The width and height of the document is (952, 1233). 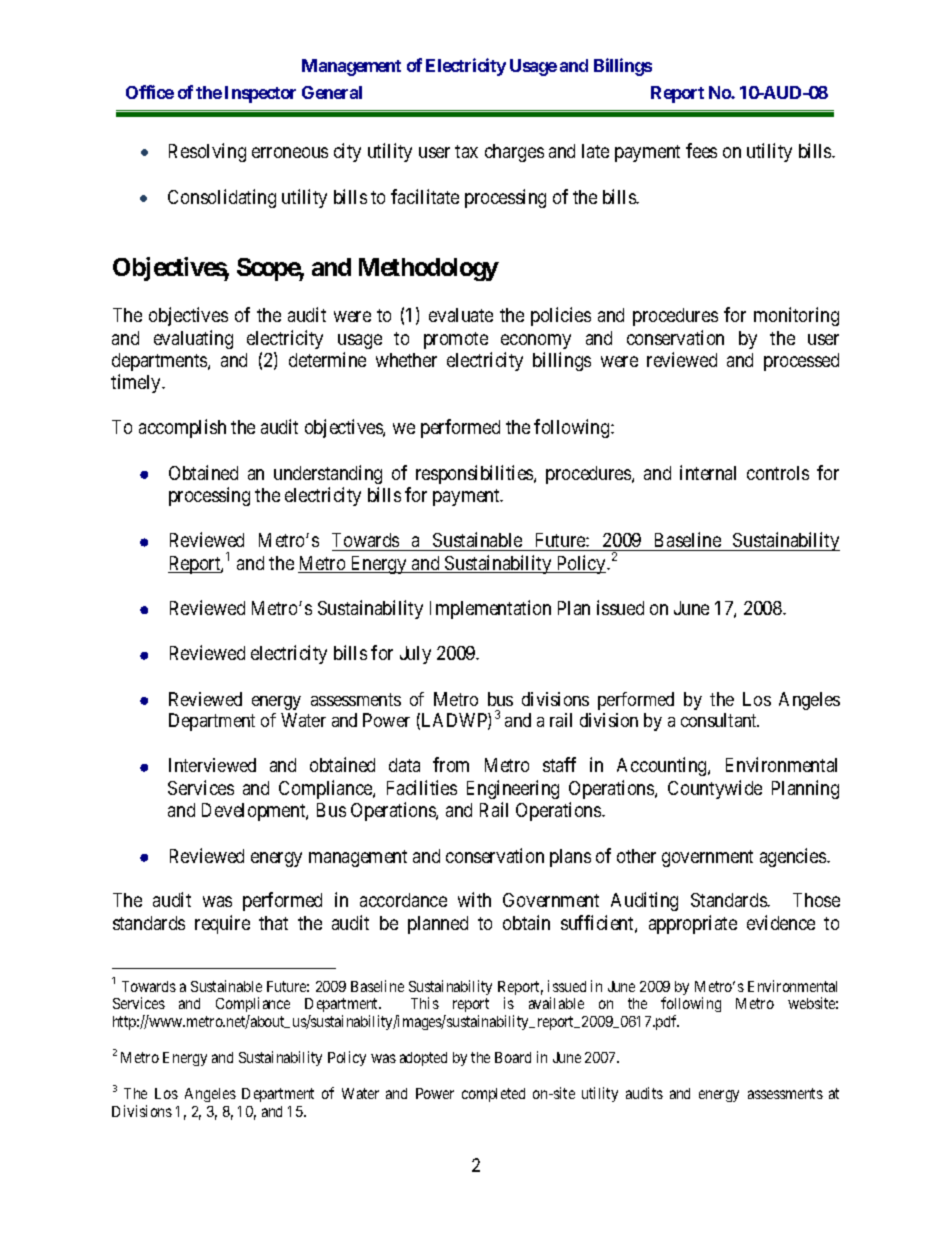 What do you see at coordinates (794, 857) in the document?
I see `agencies` at bounding box center [794, 857].
